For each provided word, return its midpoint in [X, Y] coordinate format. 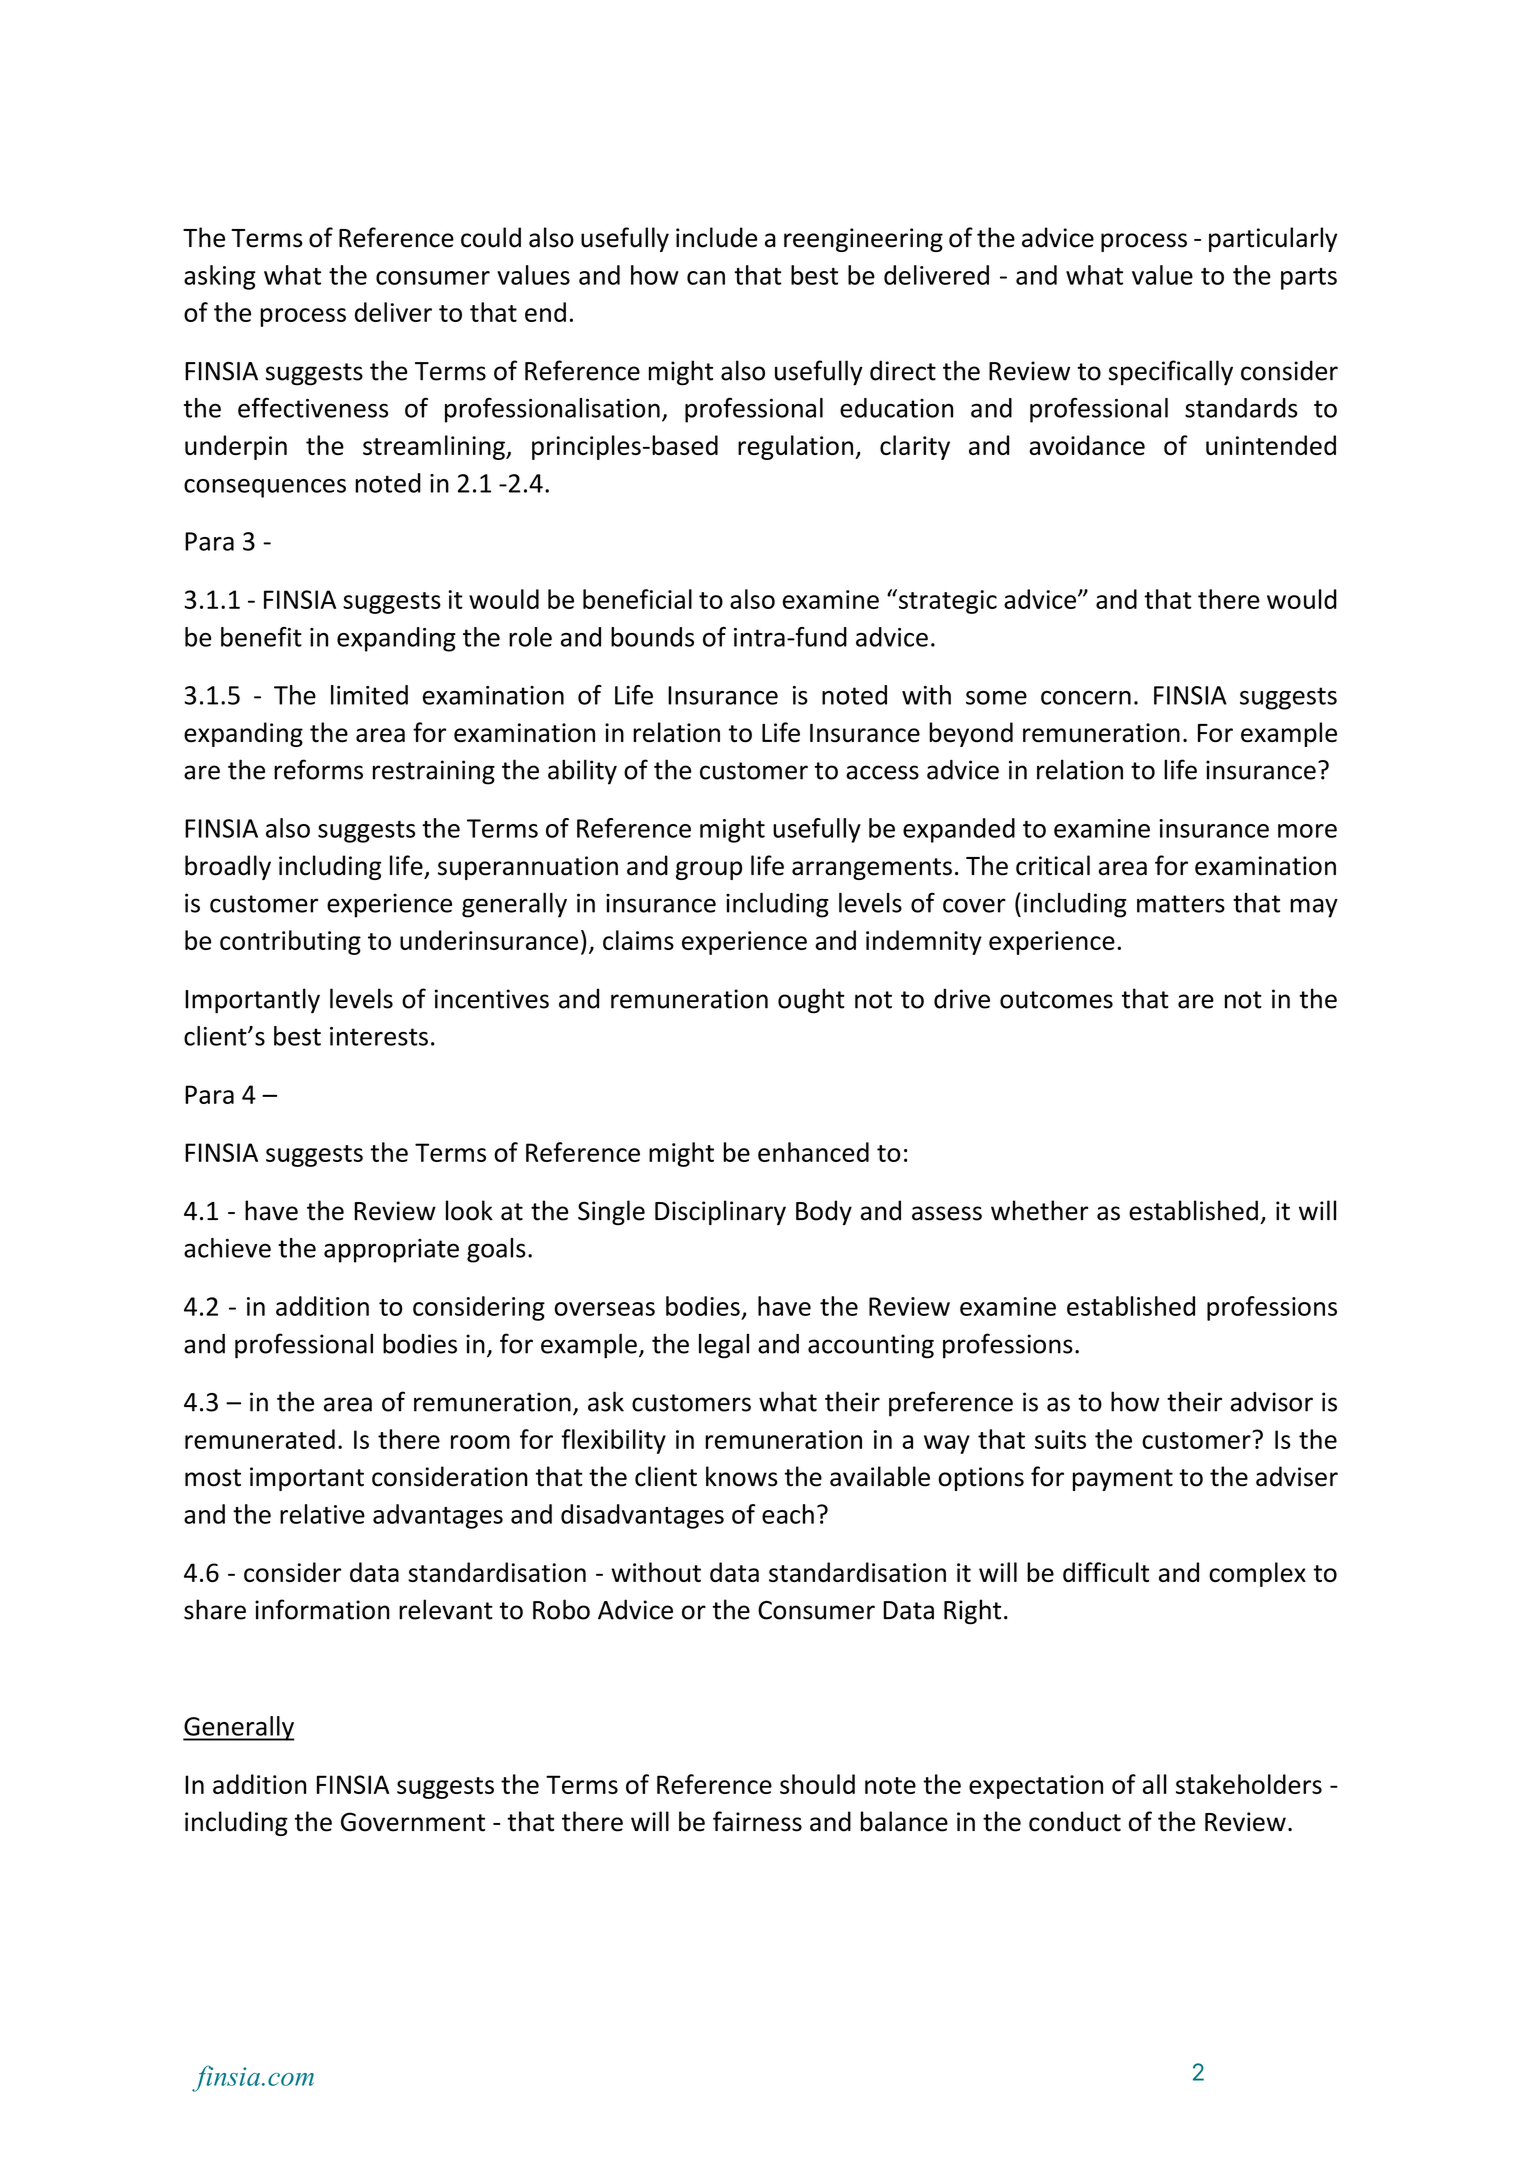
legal [724, 1346]
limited [369, 695]
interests [379, 1036]
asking [220, 277]
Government [413, 1822]
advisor [1272, 1402]
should [817, 1784]
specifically [1170, 373]
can [706, 278]
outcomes [1056, 1000]
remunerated [260, 1439]
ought [811, 1001]
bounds [652, 637]
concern [1086, 698]
